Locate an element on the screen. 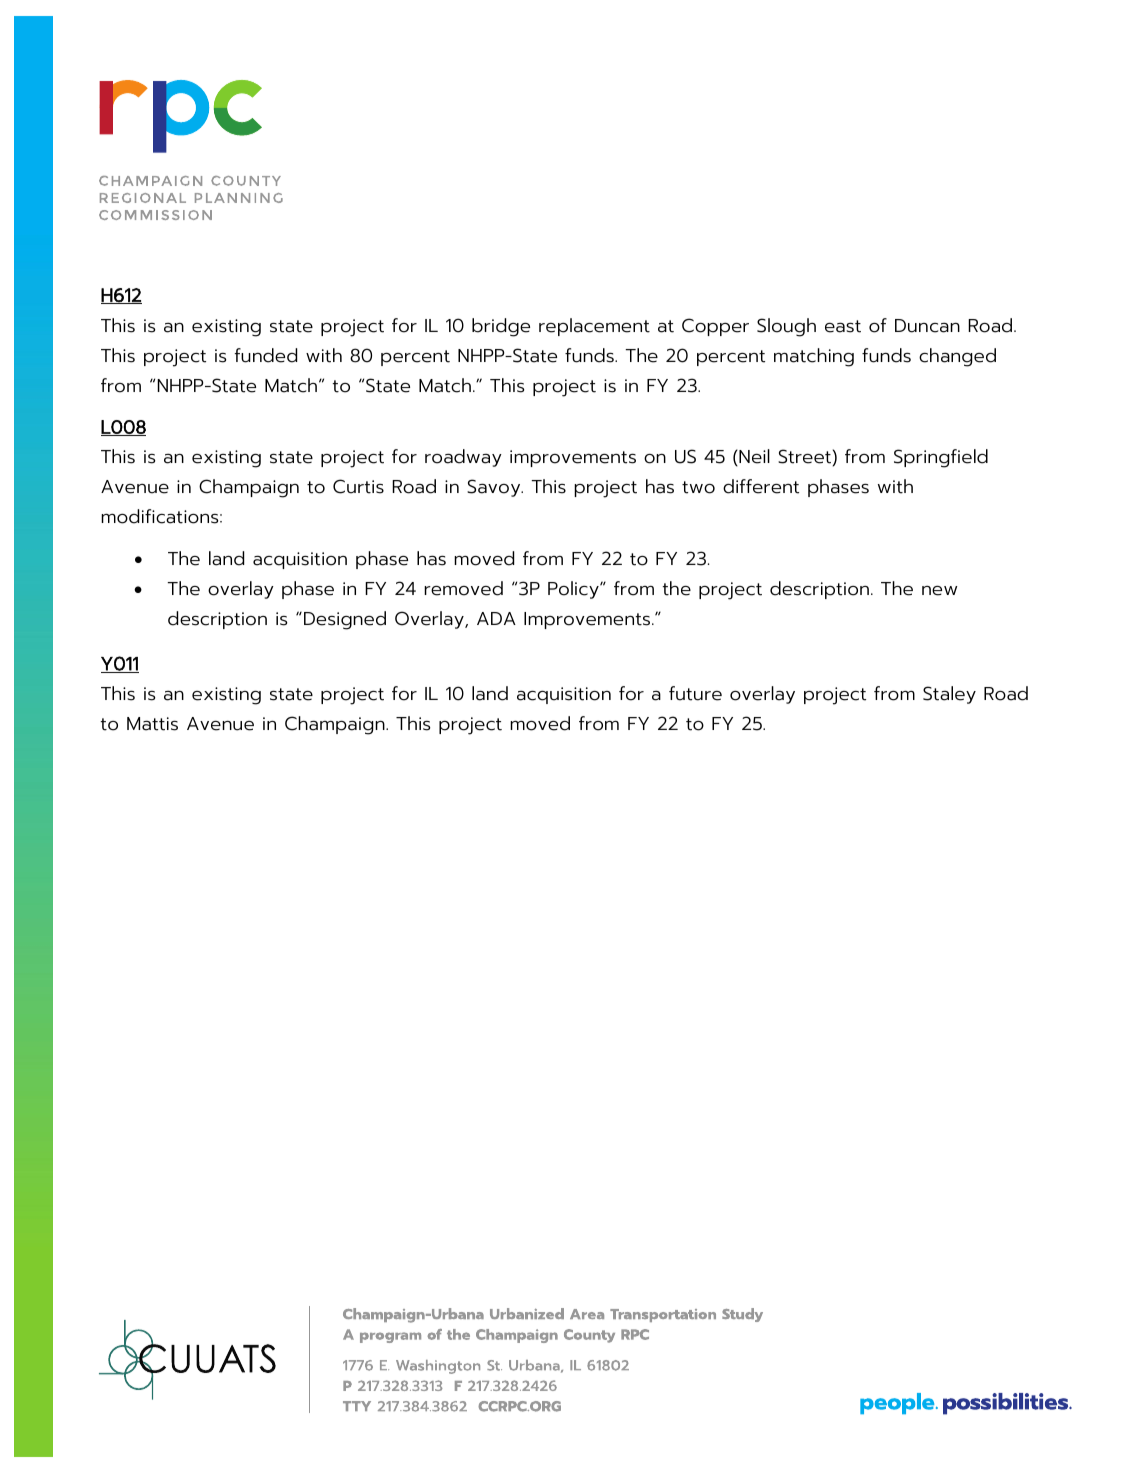 The image size is (1139, 1473). Designed is located at coordinates (345, 620).
